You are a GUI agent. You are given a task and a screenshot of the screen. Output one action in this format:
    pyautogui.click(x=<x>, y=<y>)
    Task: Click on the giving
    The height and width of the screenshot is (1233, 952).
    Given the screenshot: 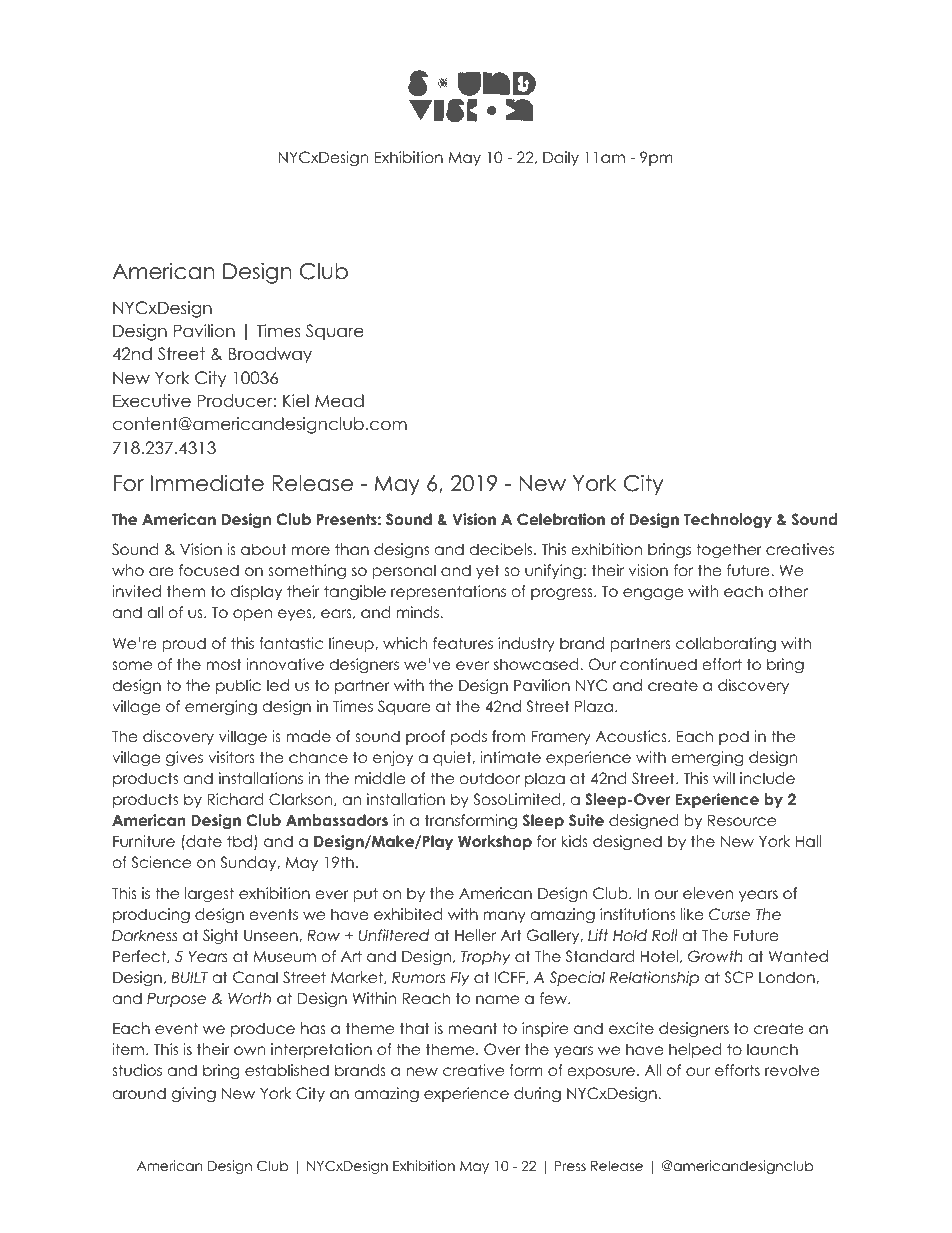 What is the action you would take?
    pyautogui.click(x=194, y=1095)
